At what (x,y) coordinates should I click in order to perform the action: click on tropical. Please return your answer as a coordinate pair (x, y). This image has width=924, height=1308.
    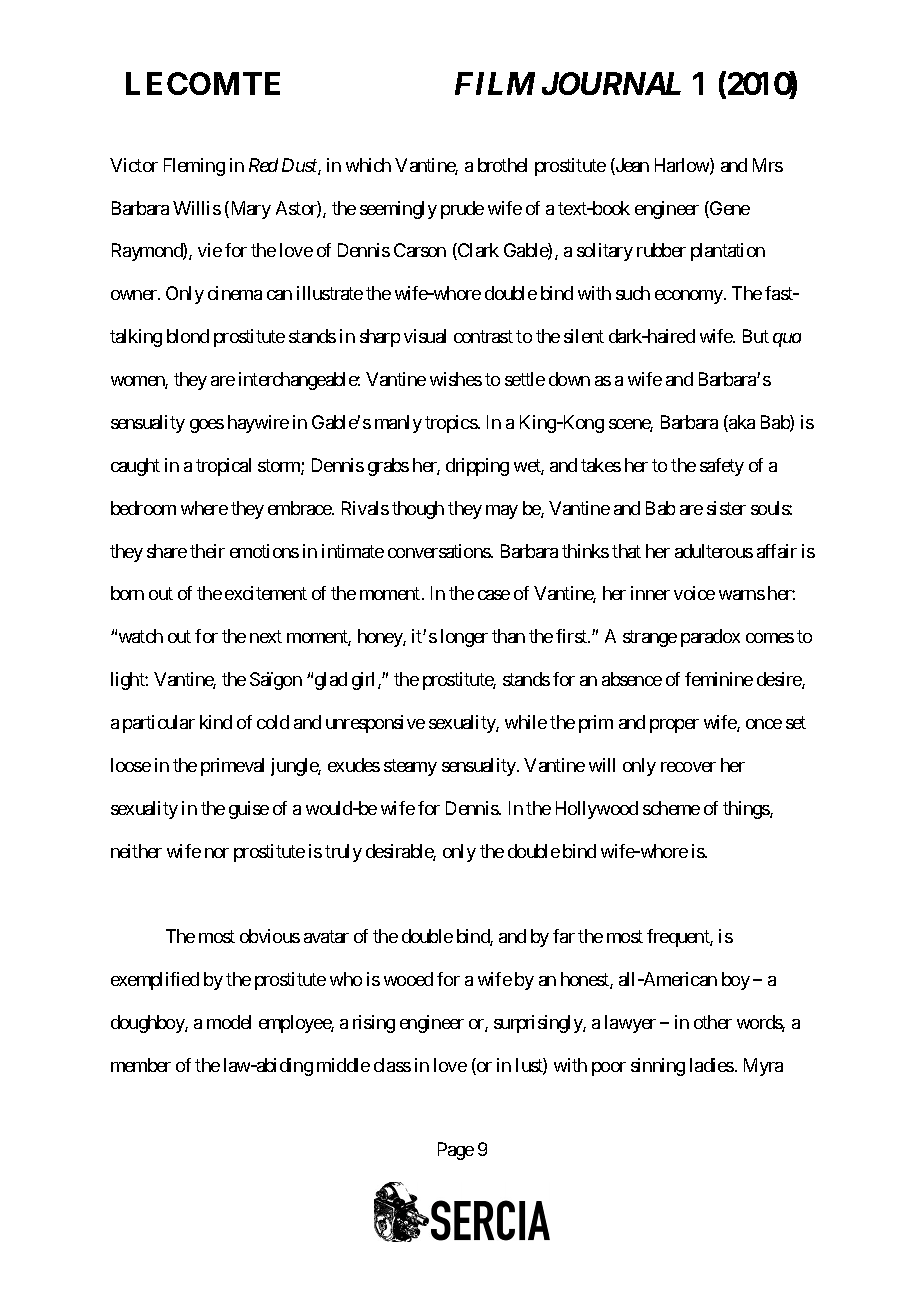
    Looking at the image, I should click on (223, 467).
